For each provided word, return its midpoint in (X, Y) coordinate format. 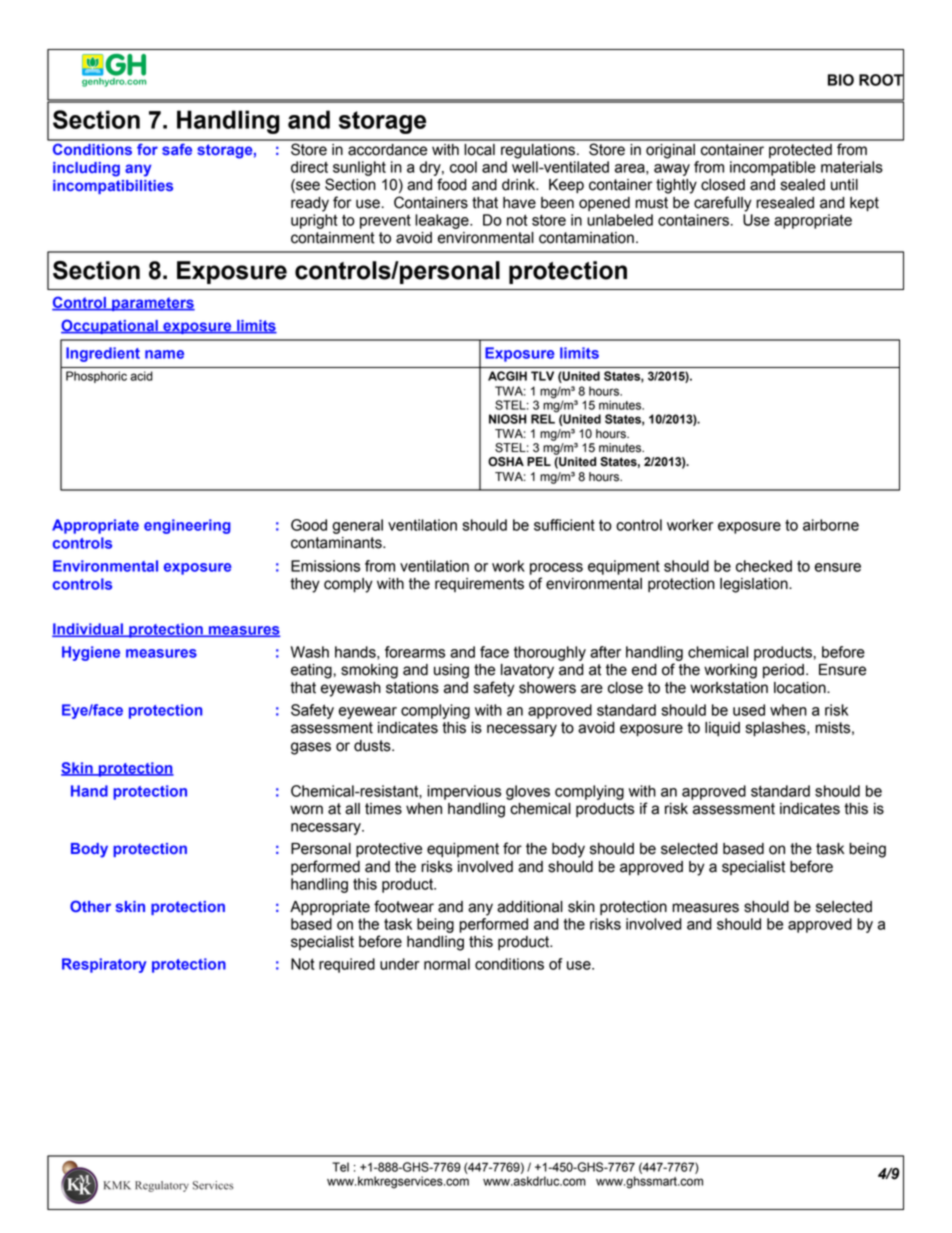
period (783, 671)
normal (447, 964)
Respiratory (104, 965)
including (86, 169)
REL (544, 418)
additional (530, 907)
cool (463, 167)
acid (141, 376)
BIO (841, 80)
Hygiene (91, 653)
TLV (542, 376)
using (451, 671)
